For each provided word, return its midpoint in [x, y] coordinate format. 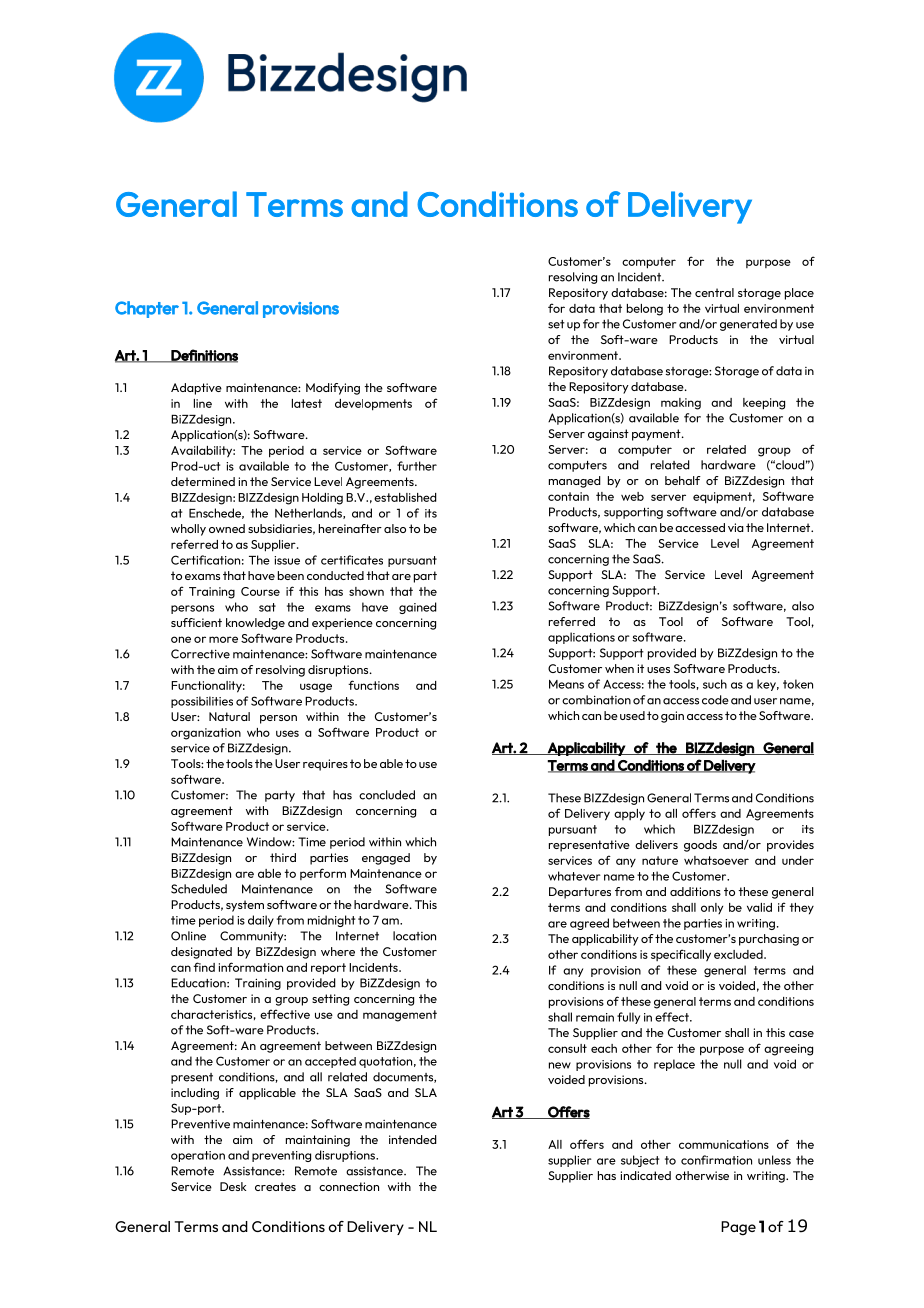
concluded [387, 795]
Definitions [204, 356]
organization [206, 734]
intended [413, 1139]
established [405, 497]
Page [738, 1228]
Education [199, 983]
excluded [739, 954]
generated [748, 325]
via [736, 527]
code [715, 700]
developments [373, 405]
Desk [233, 1186]
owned [227, 528]
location [414, 936]
